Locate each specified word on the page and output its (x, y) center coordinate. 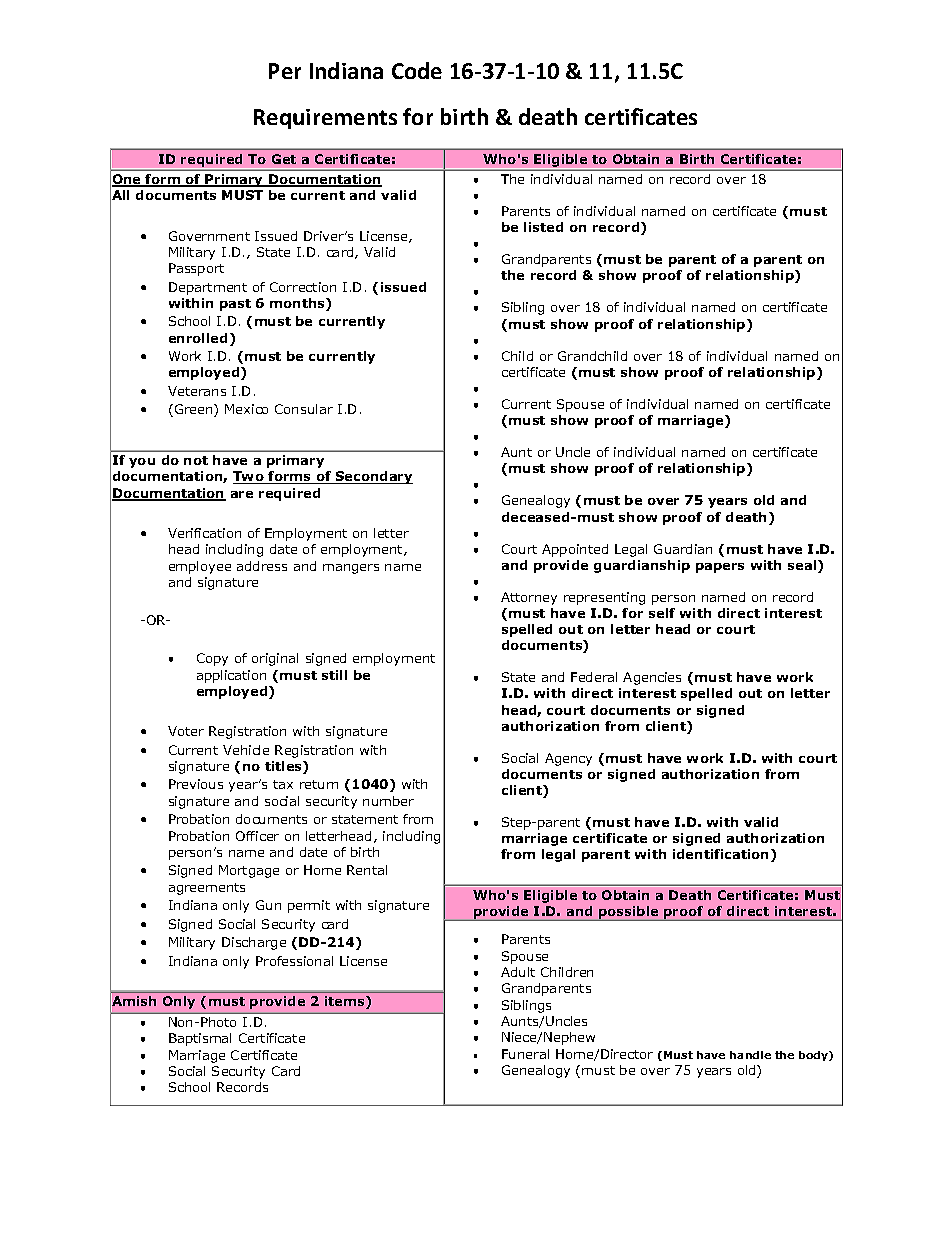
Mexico (246, 409)
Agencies (652, 678)
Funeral (525, 1054)
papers (720, 568)
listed (543, 227)
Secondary (373, 477)
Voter (186, 731)
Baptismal (200, 1039)
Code (417, 70)
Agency (568, 759)
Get (284, 159)
